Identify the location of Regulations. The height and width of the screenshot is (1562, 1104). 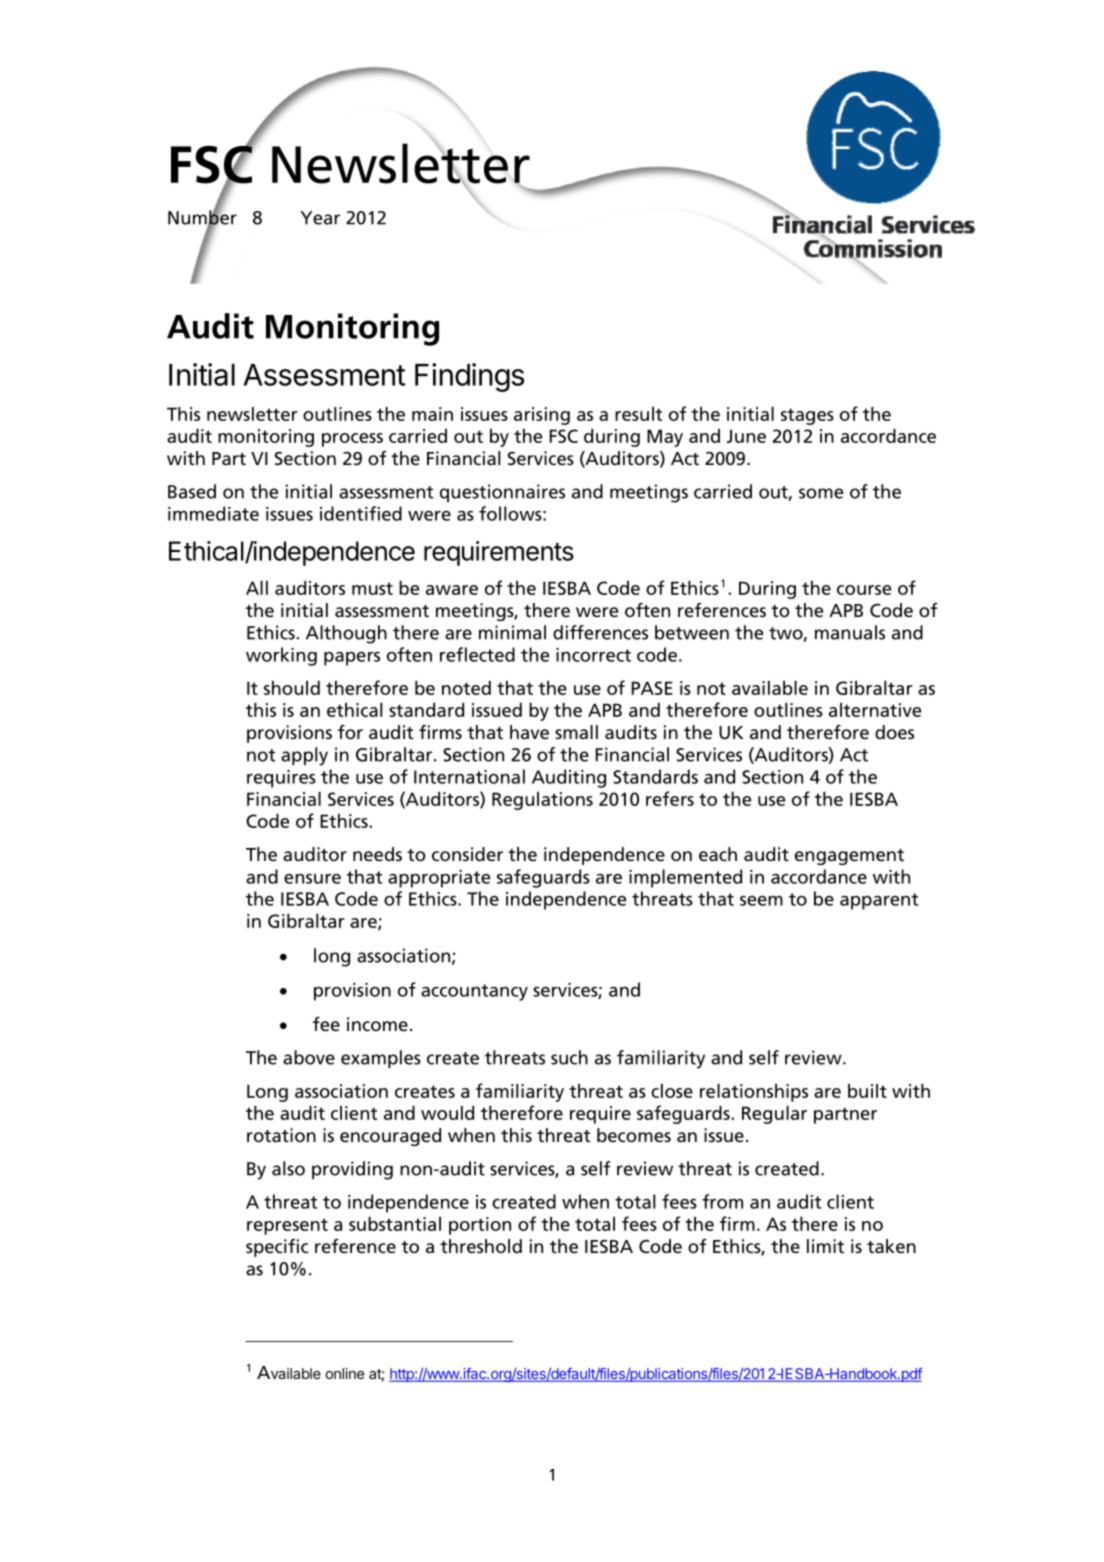
(542, 800).
